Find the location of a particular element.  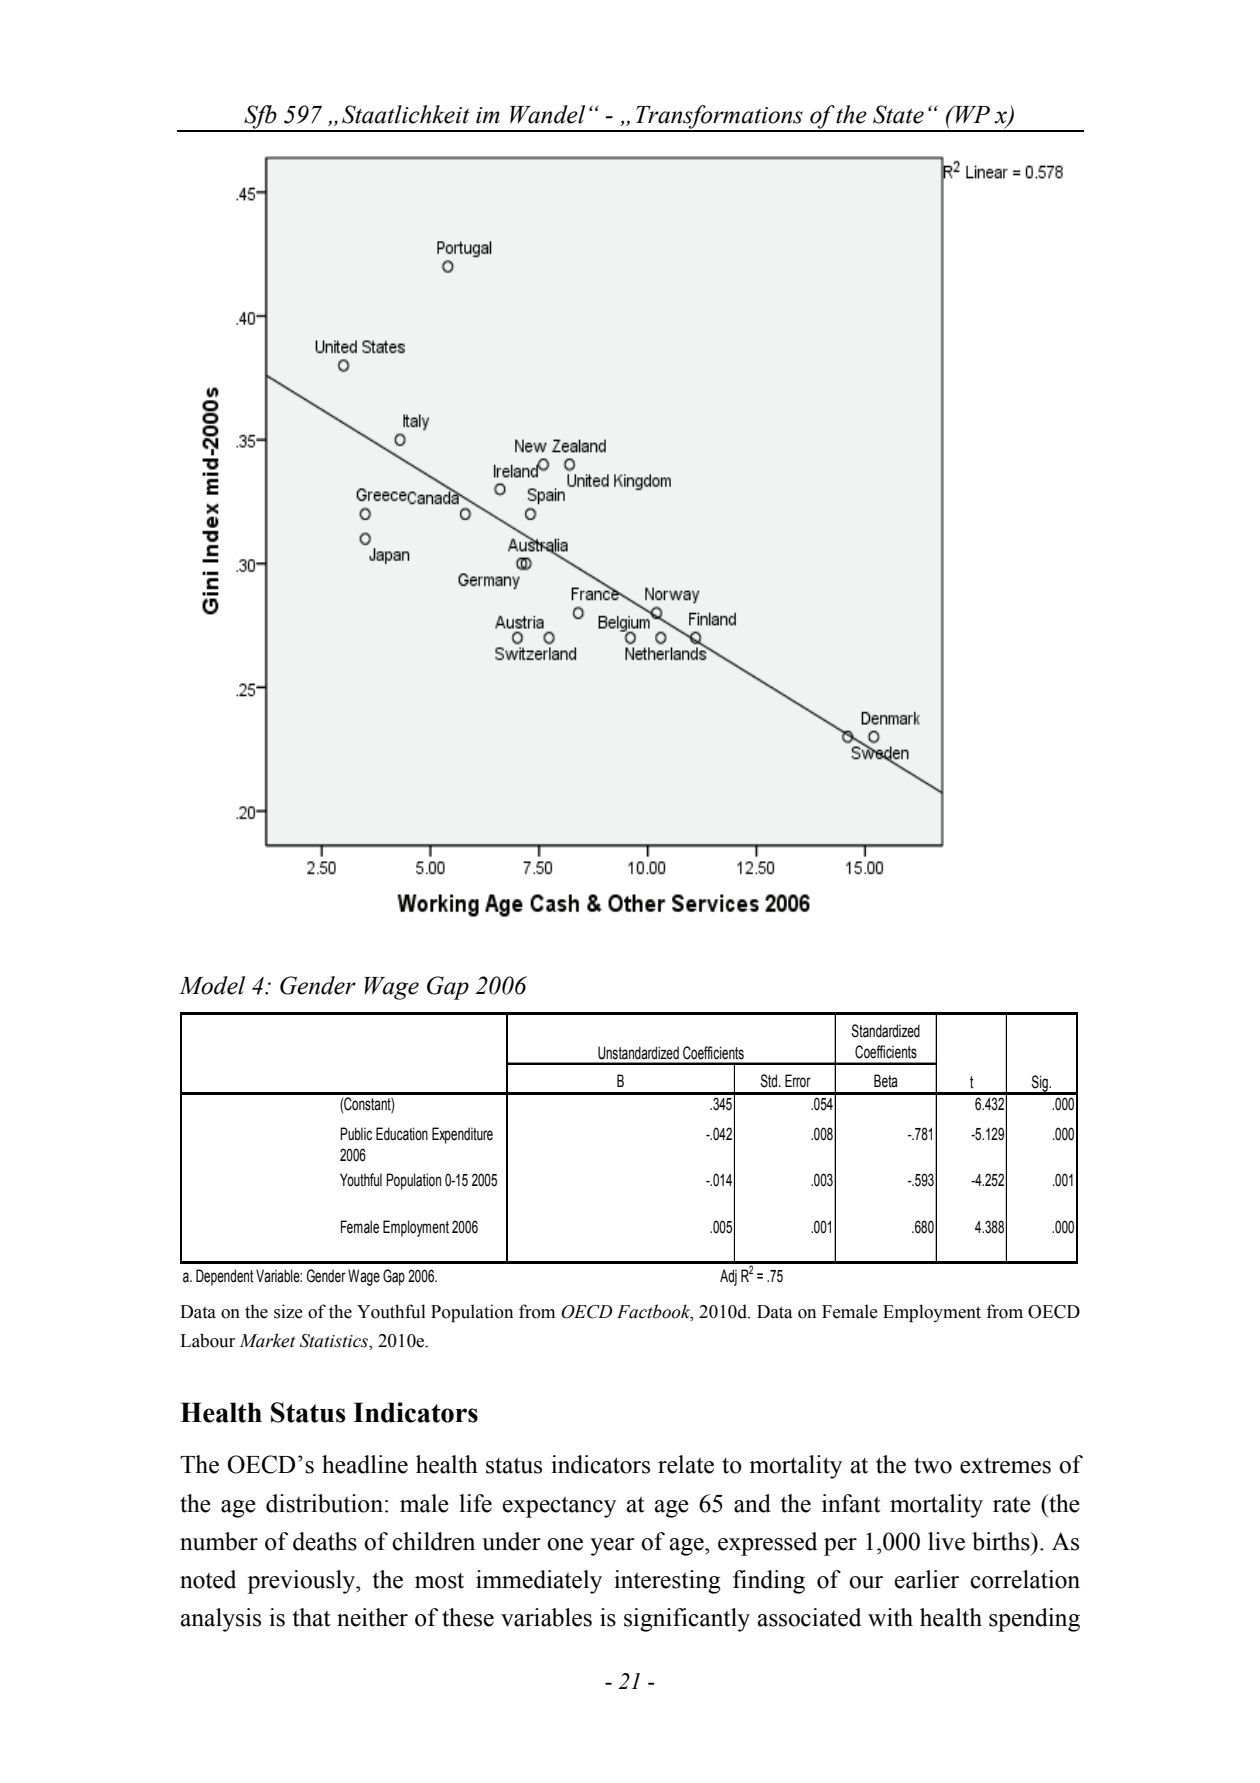

earlier is located at coordinates (927, 1579).
